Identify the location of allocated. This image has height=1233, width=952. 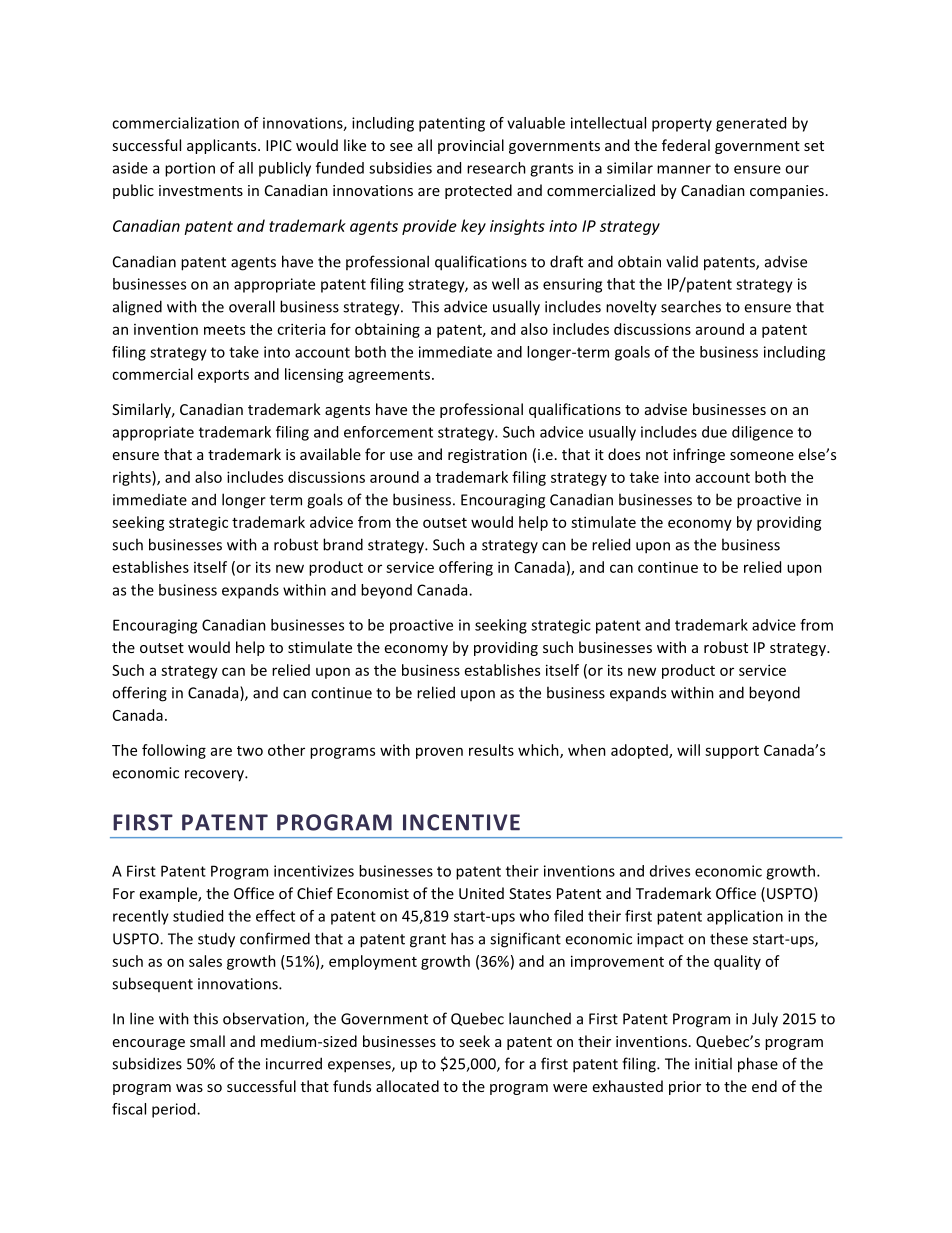
(407, 1086).
